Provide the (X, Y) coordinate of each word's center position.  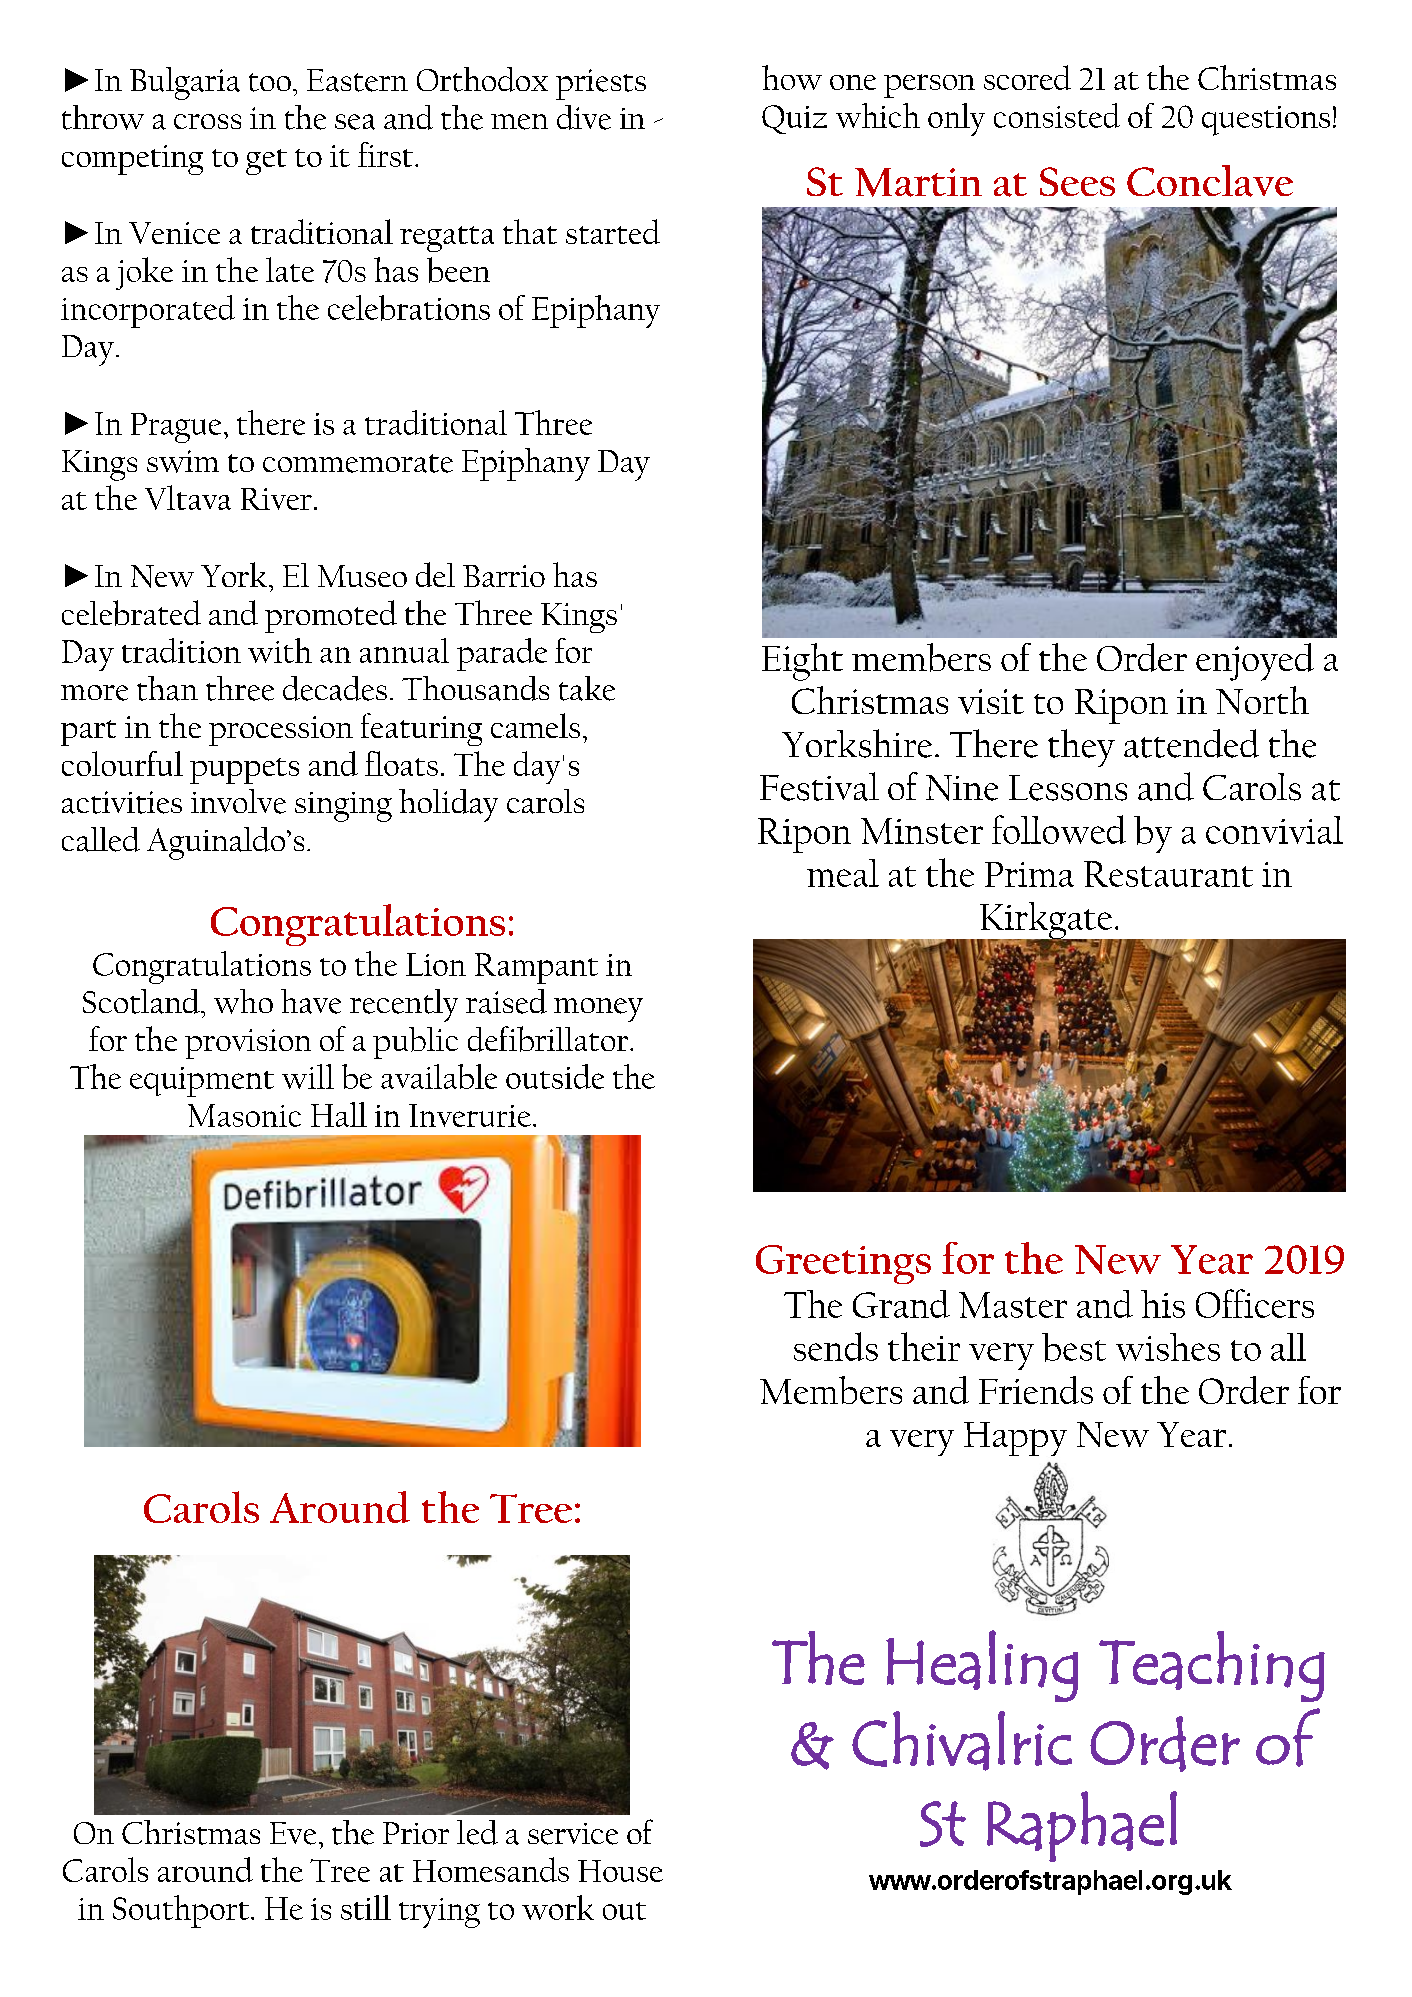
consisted (1057, 115)
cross (207, 121)
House (620, 1871)
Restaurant (1168, 874)
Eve (293, 1833)
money (598, 1010)
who (243, 1001)
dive (584, 117)
